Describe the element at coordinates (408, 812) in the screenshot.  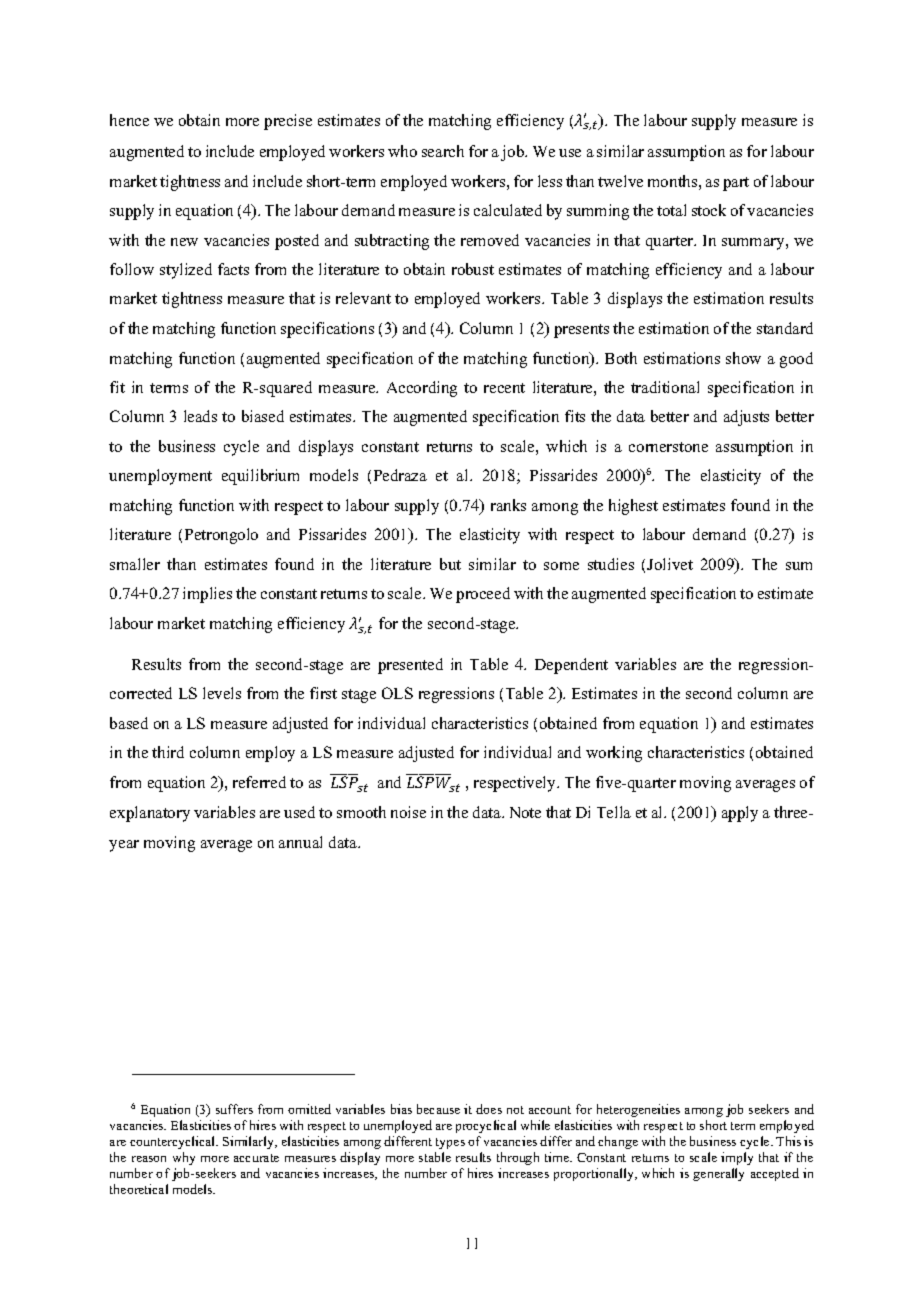
I see `noise` at that location.
